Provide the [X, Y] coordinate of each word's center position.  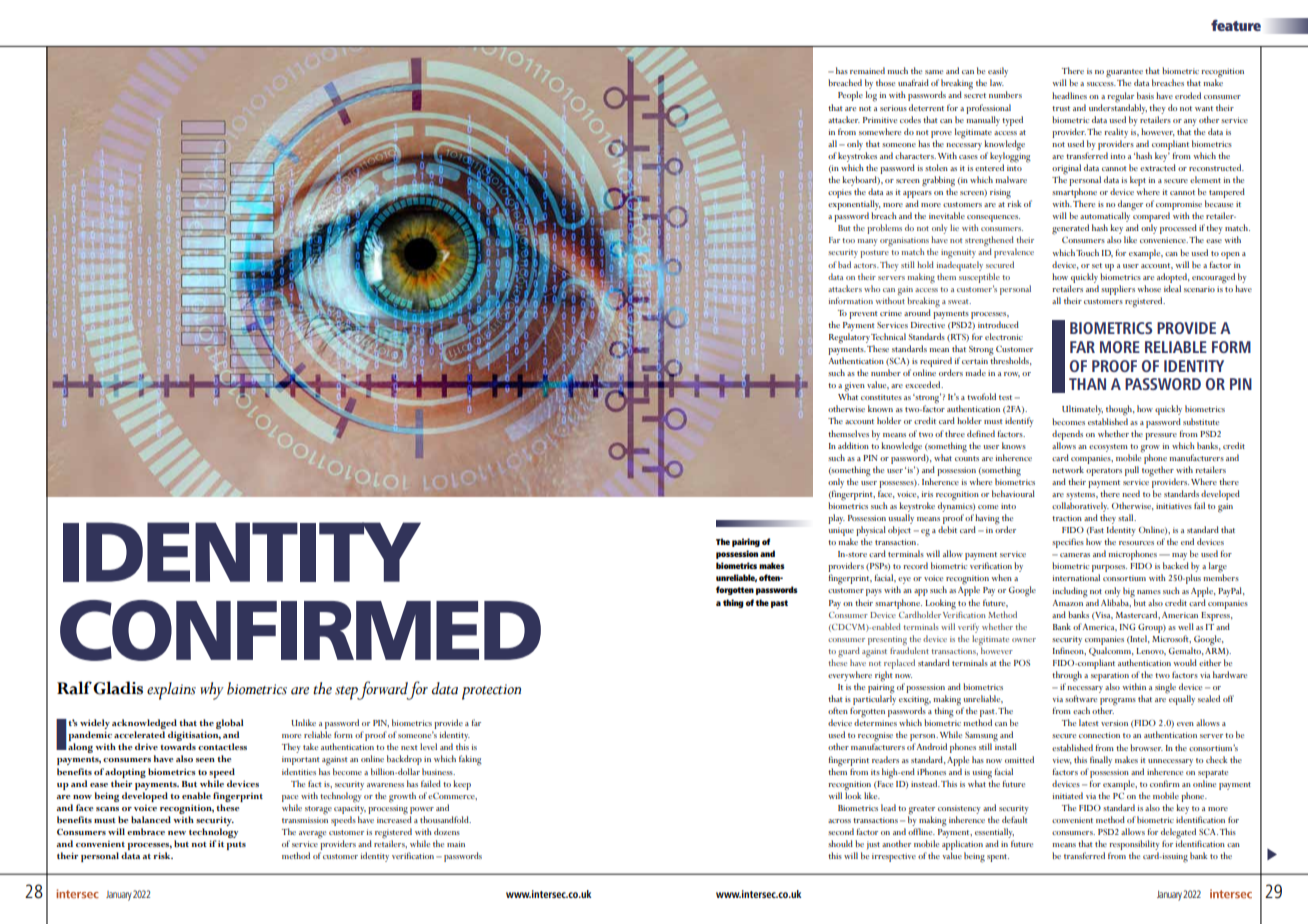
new [177, 833]
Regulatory [849, 338]
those [885, 82]
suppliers [1118, 290]
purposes [1109, 570]
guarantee [1124, 74]
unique [841, 531]
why [212, 691]
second [841, 831]
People [850, 96]
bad [844, 264]
